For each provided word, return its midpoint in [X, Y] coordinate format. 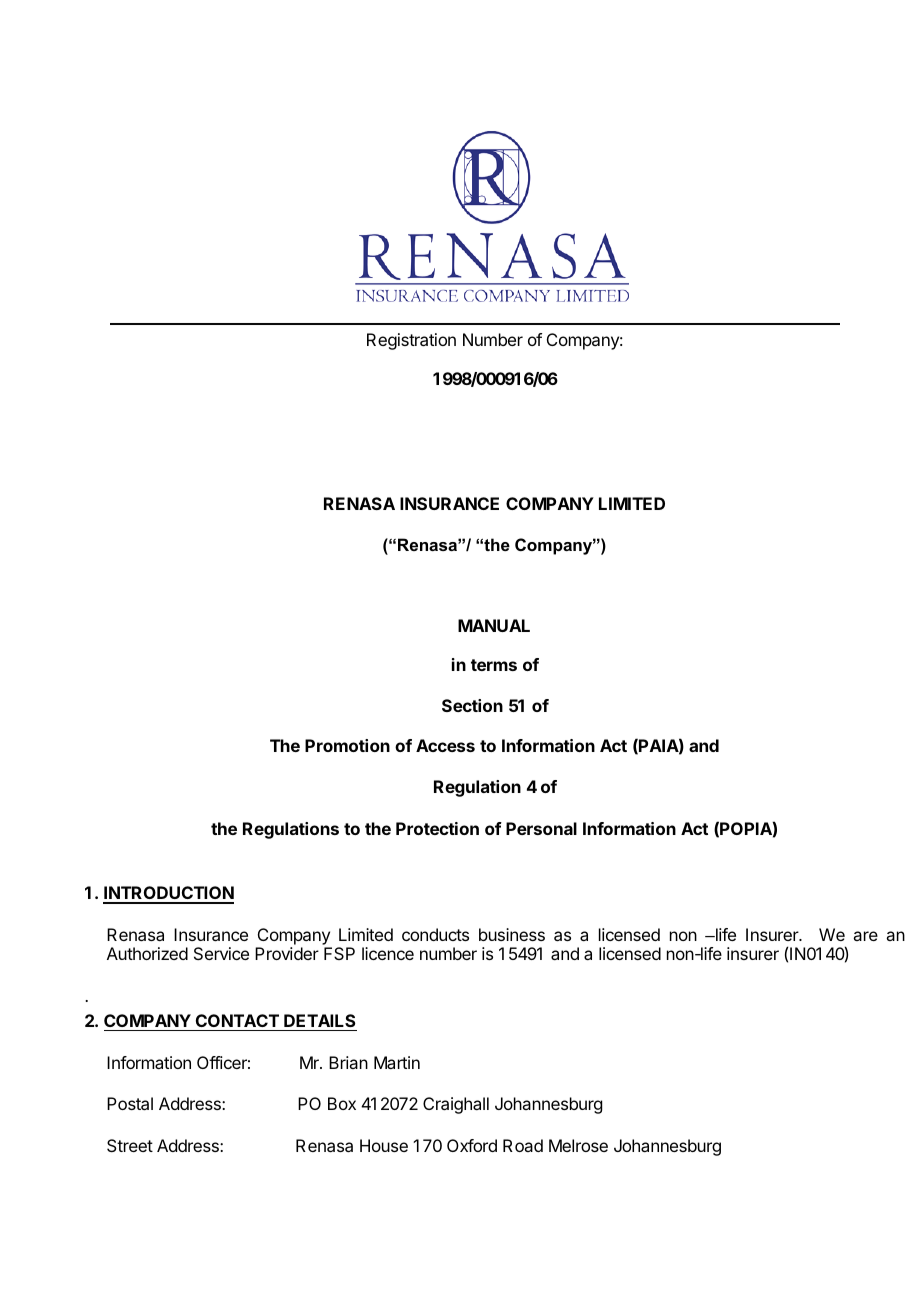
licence [388, 953]
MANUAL [494, 625]
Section [472, 705]
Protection [437, 828]
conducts [435, 934]
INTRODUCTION [168, 894]
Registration [411, 341]
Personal [541, 828]
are [865, 936]
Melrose [578, 1145]
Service [221, 953]
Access [445, 745]
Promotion [347, 745]
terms [494, 665]
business [512, 934]
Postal [130, 1103]
